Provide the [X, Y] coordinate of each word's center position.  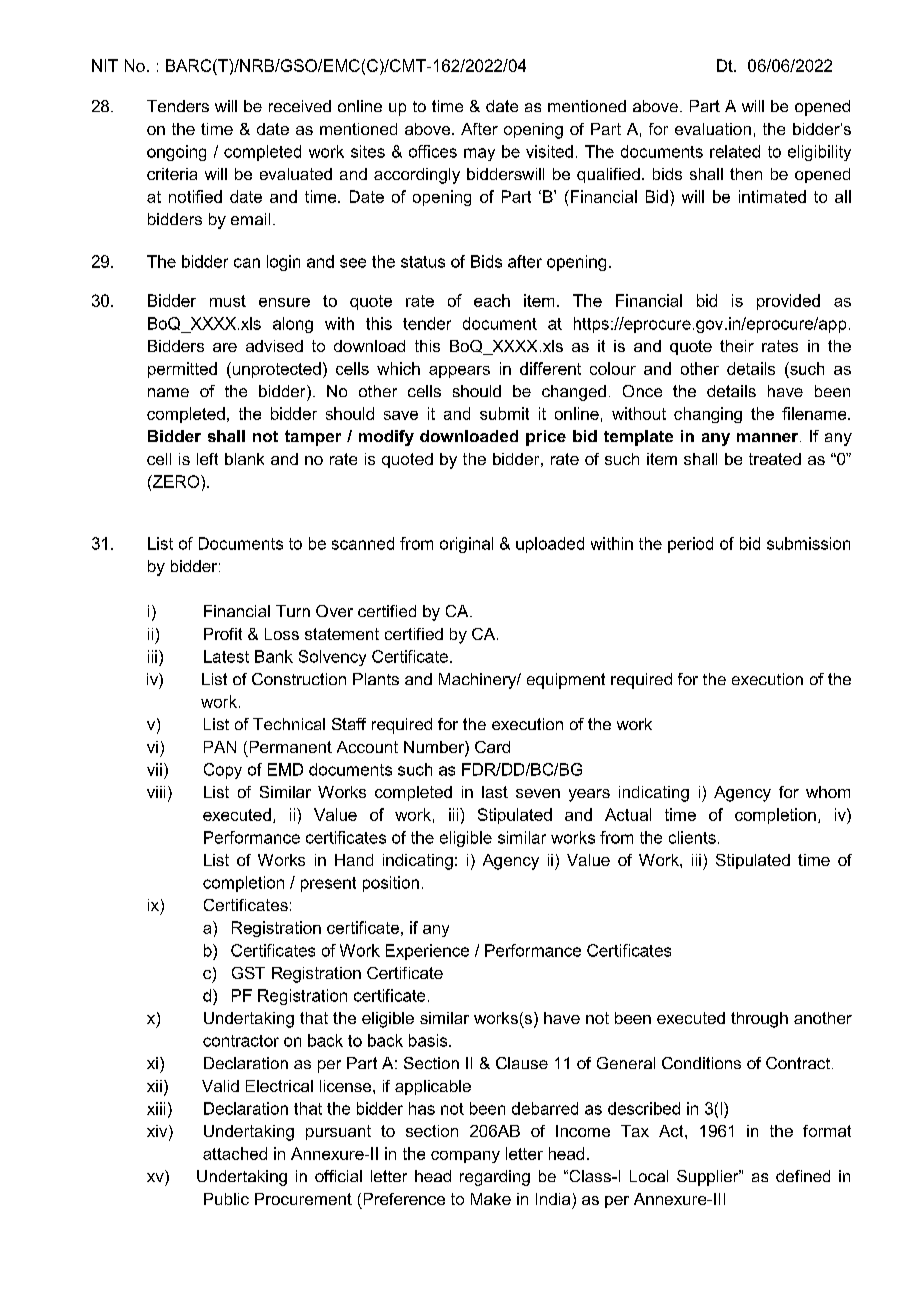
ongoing [176, 153]
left [207, 459]
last [495, 792]
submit [504, 413]
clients [692, 837]
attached [235, 1153]
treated [775, 459]
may [479, 154]
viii [156, 792]
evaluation [713, 129]
